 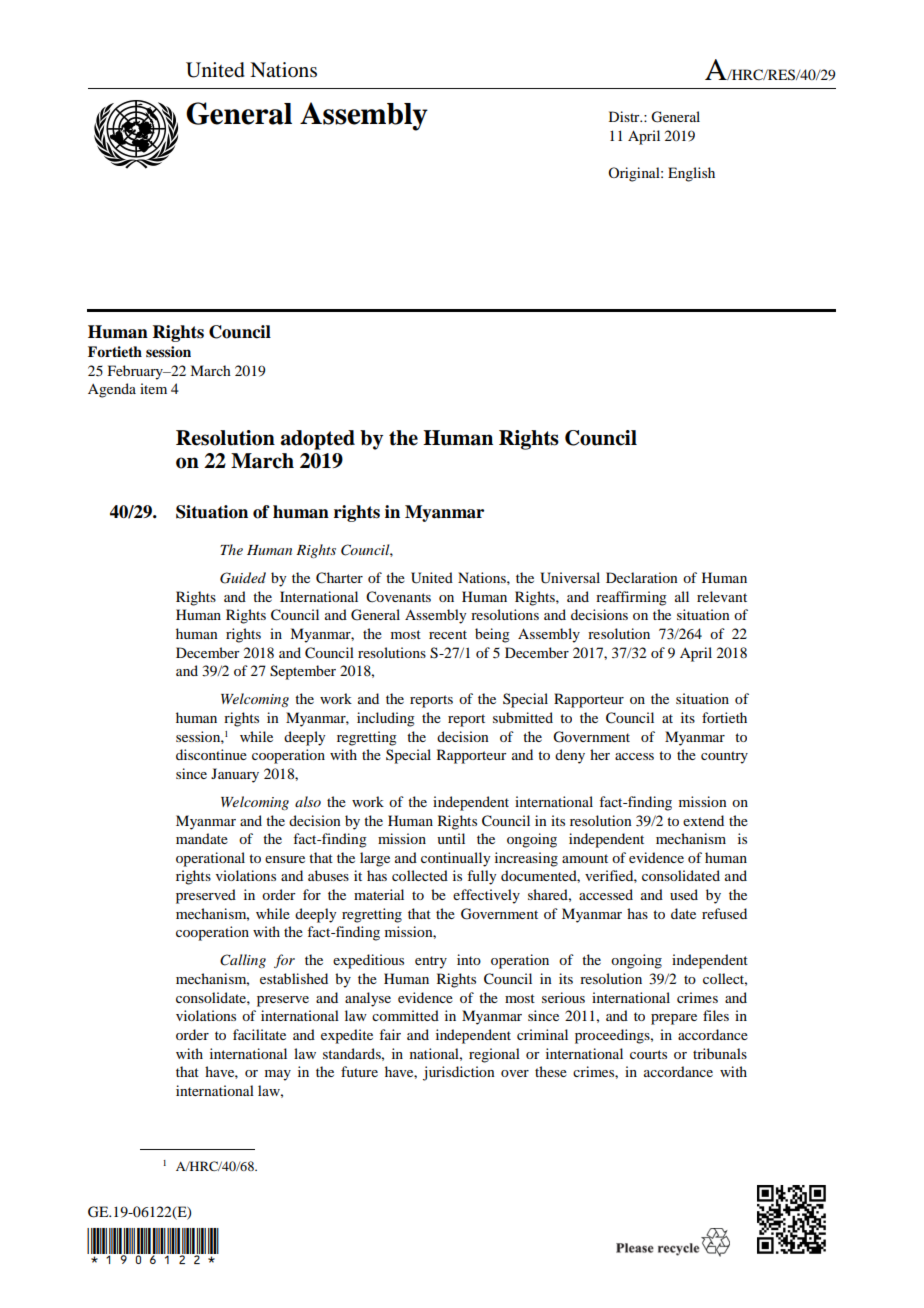 What do you see at coordinates (243, 578) in the screenshot?
I see `Guided` at bounding box center [243, 578].
